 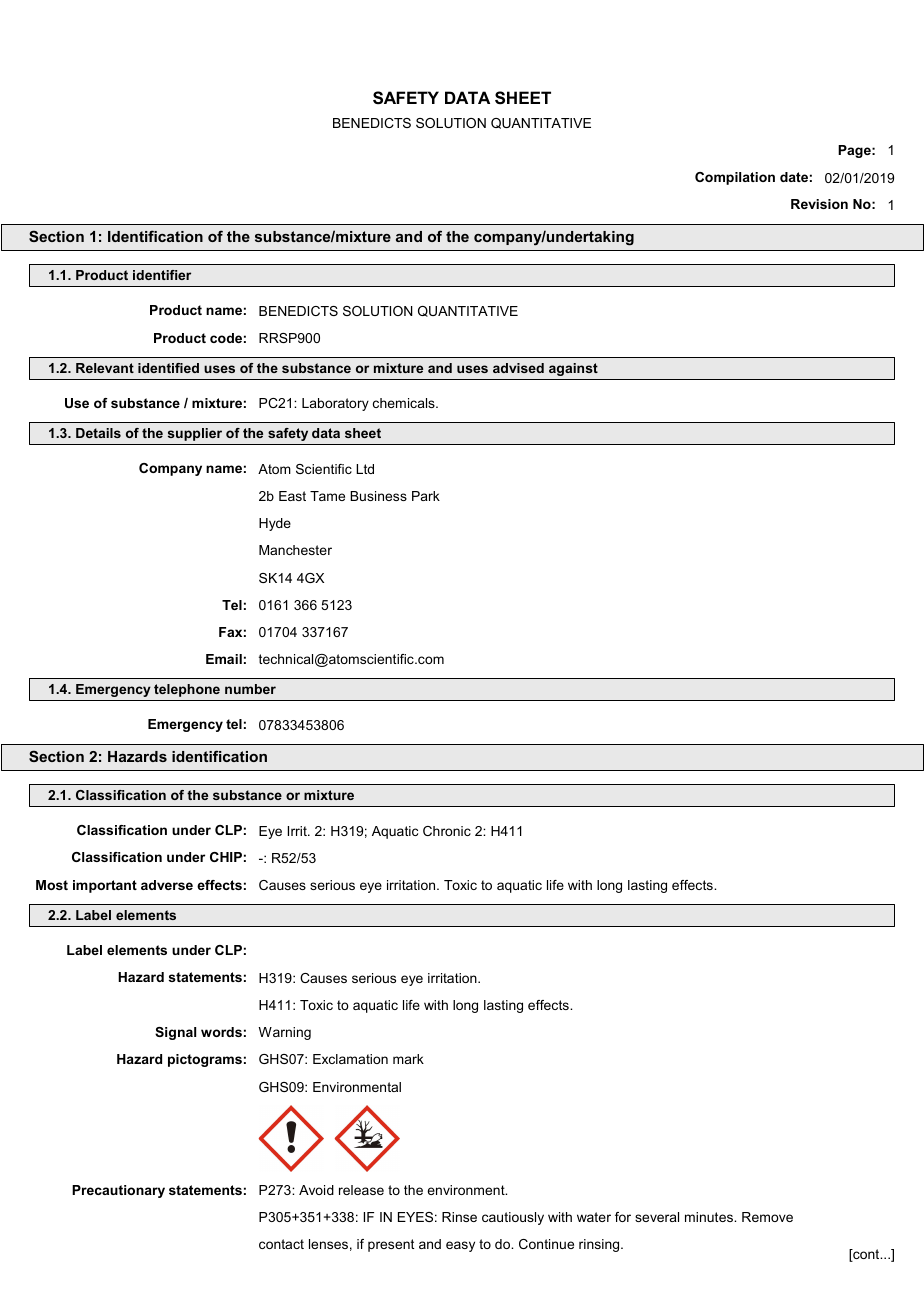 I want to click on Precautionary, so click(x=118, y=1191).
